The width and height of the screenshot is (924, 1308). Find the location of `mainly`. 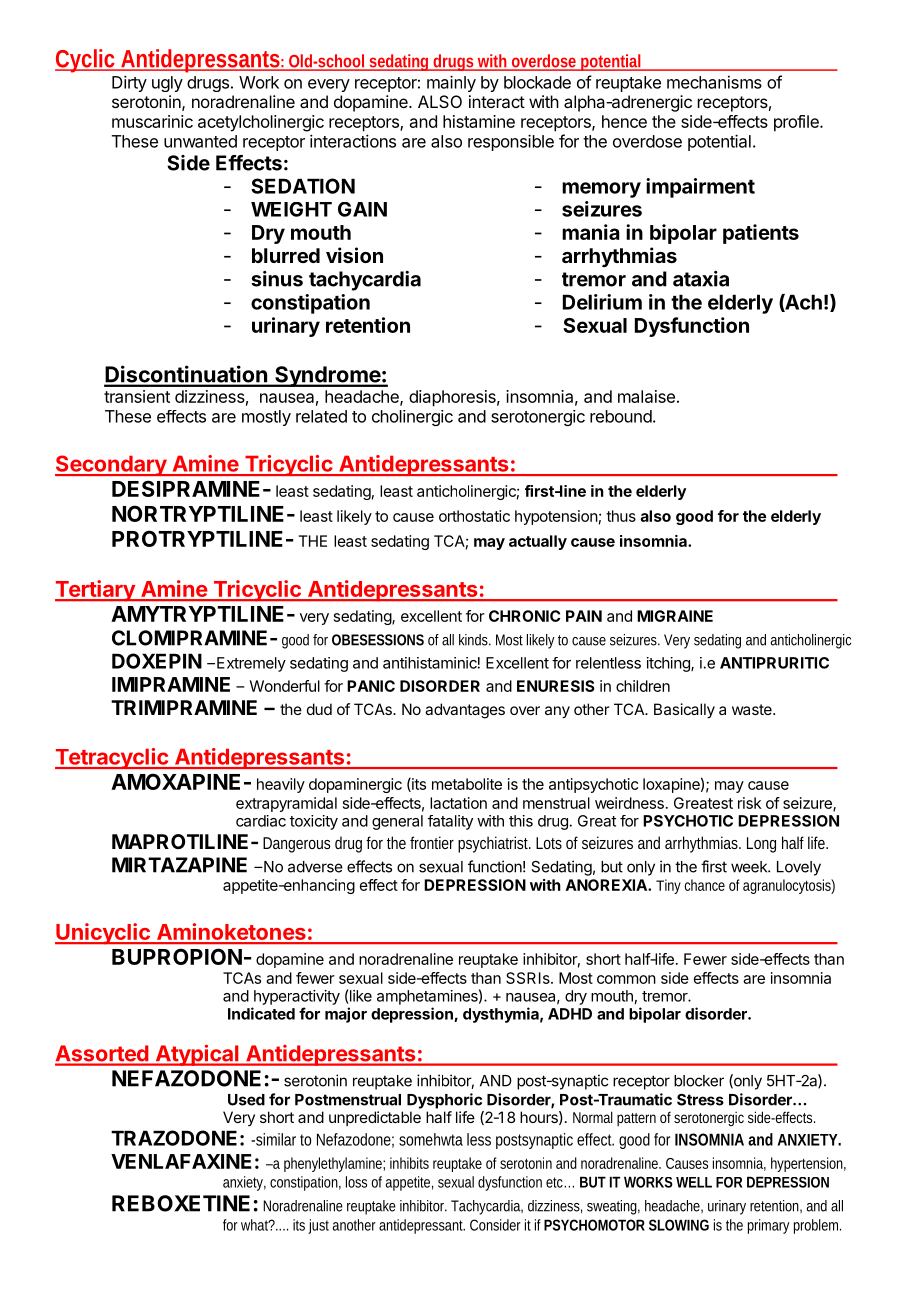

mainly is located at coordinates (451, 83).
